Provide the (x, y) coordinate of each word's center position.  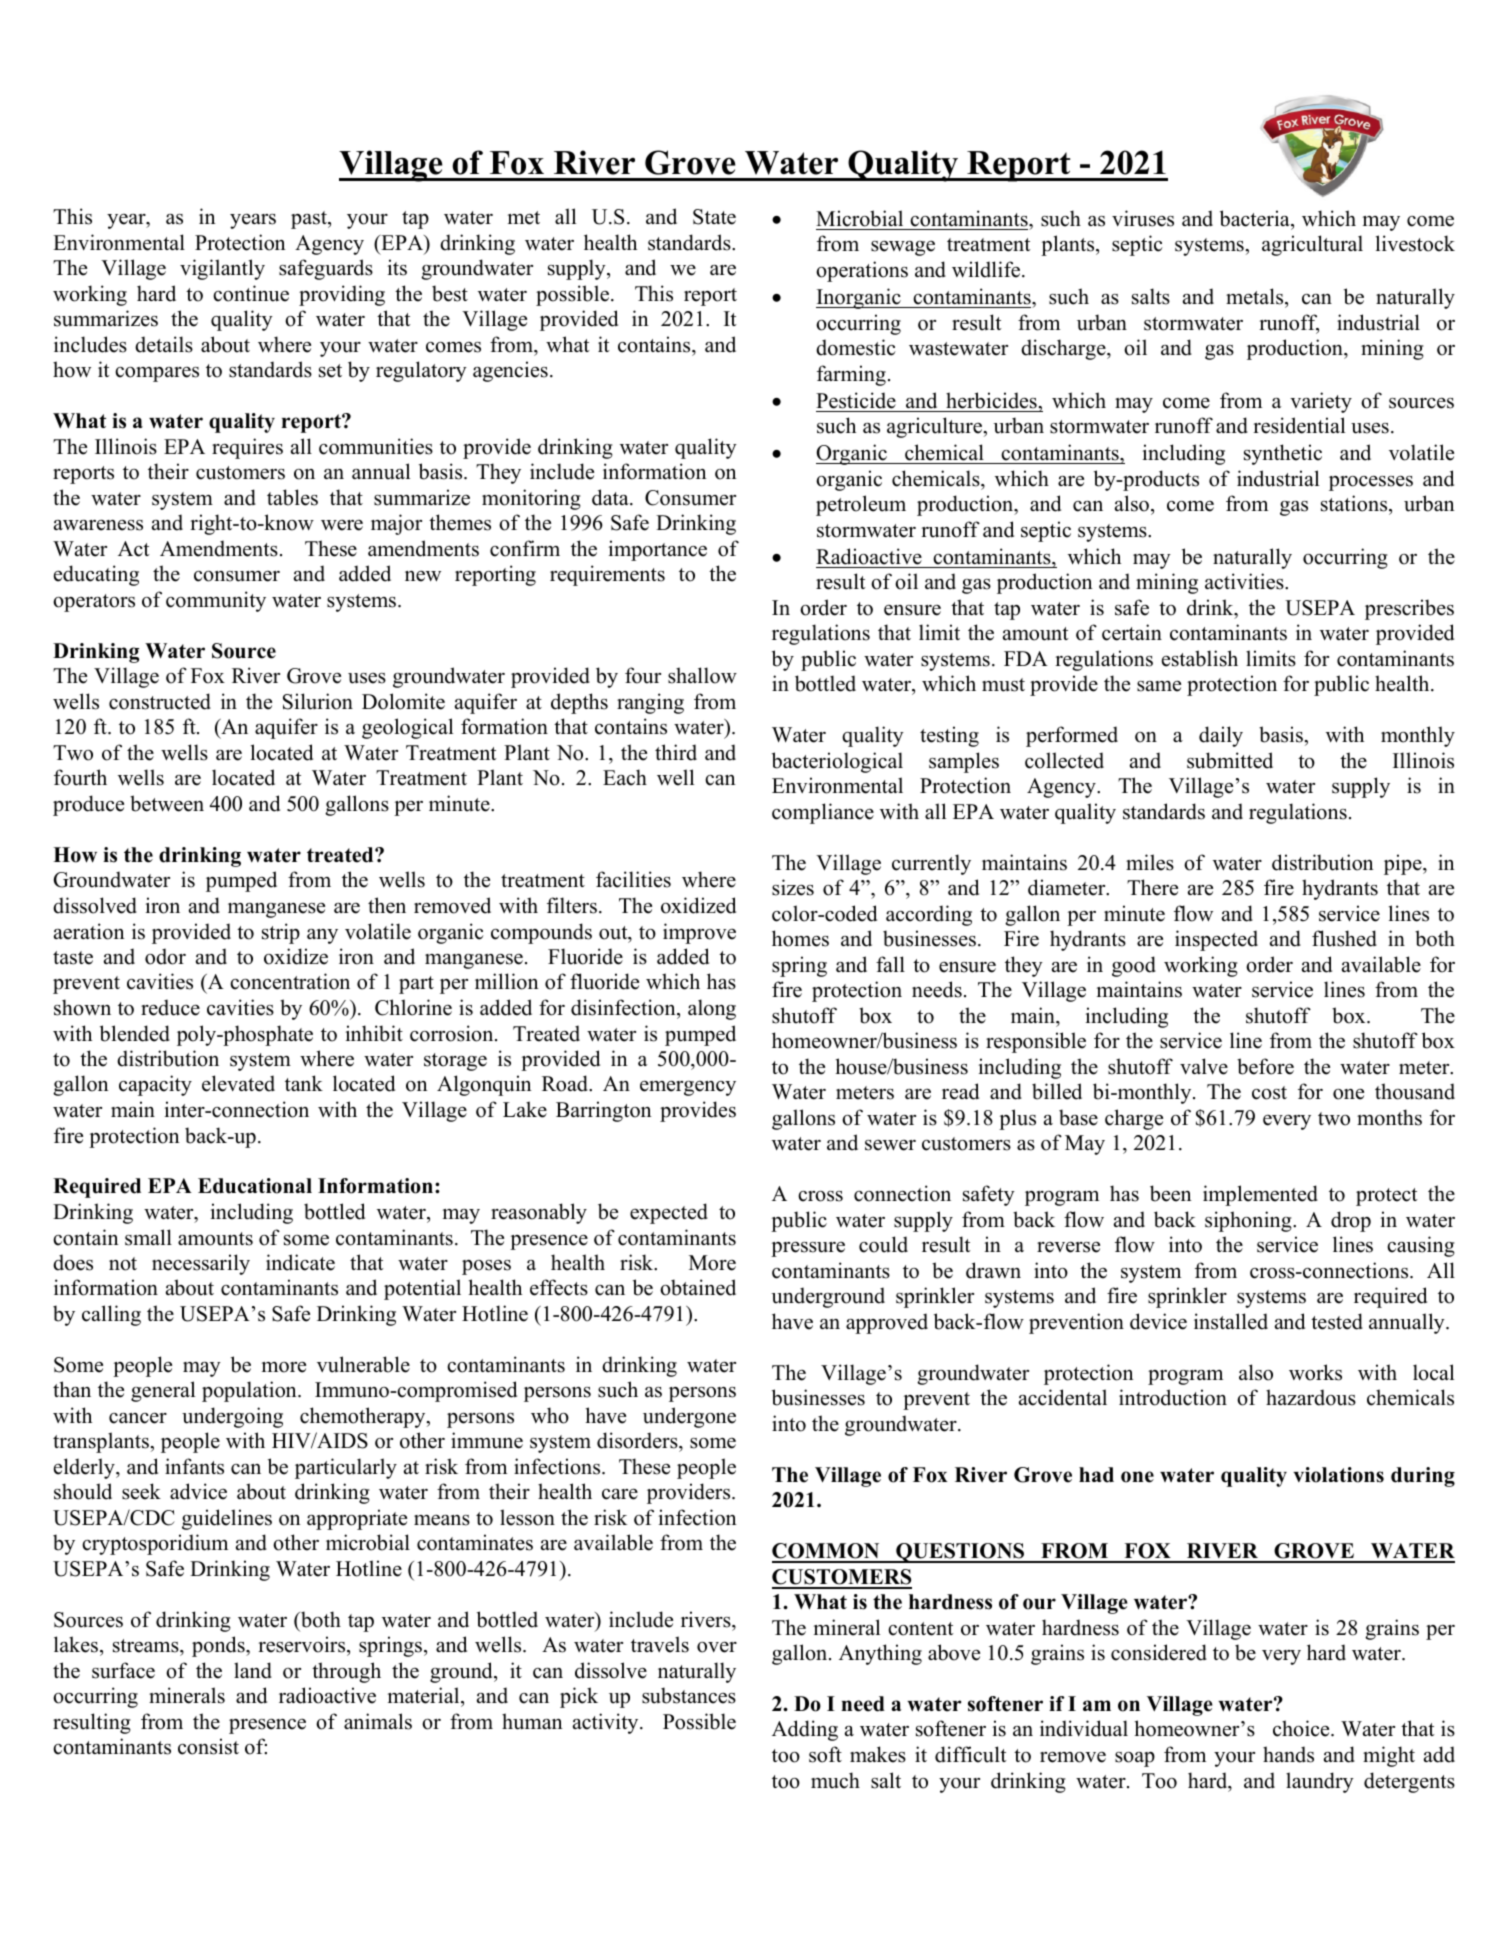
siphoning (1249, 1221)
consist (208, 1746)
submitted (1230, 760)
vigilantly (222, 269)
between (167, 803)
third (676, 752)
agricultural (1312, 245)
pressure (808, 1249)
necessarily (201, 1264)
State (714, 217)
